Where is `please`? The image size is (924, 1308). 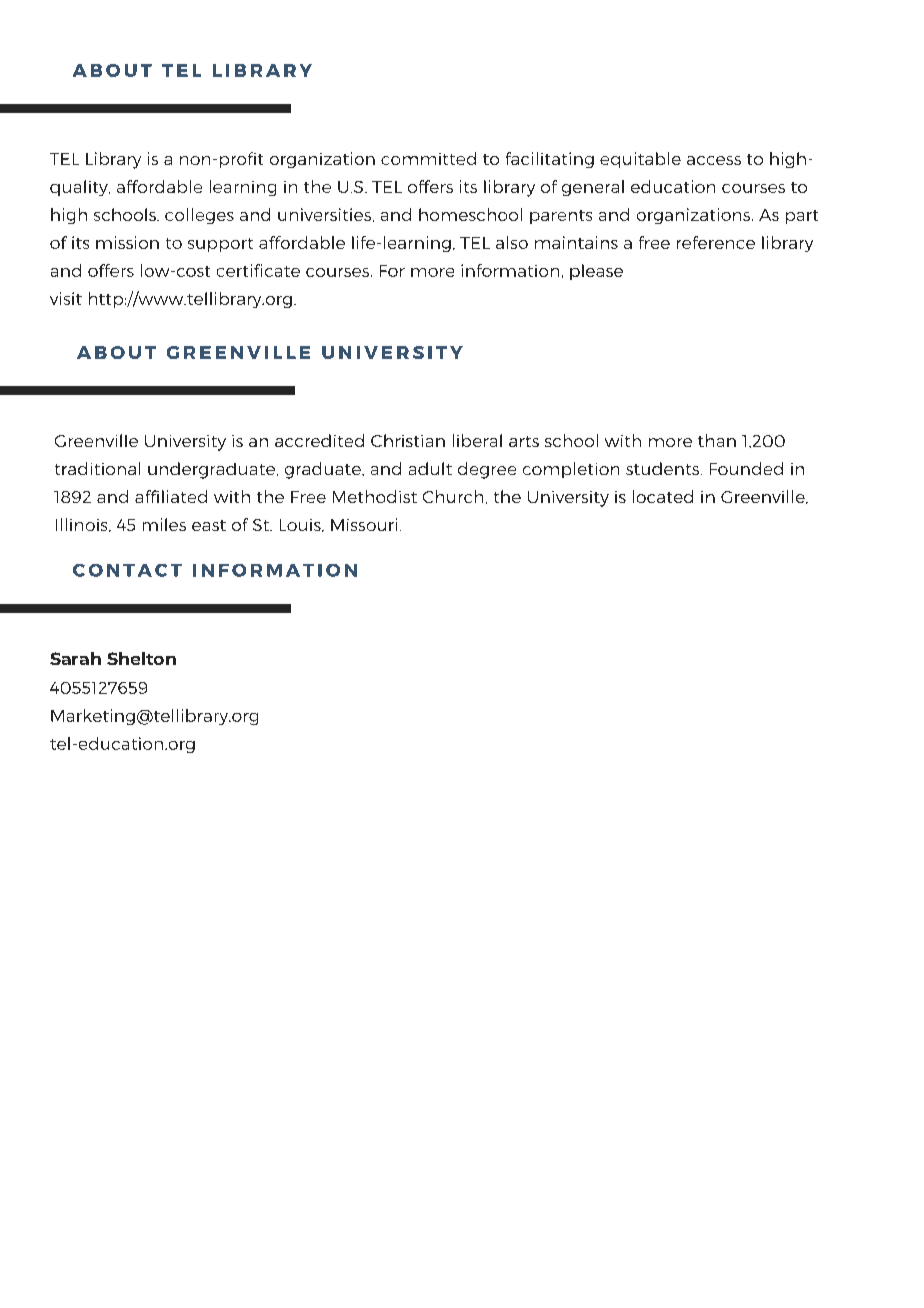 please is located at coordinates (596, 272).
